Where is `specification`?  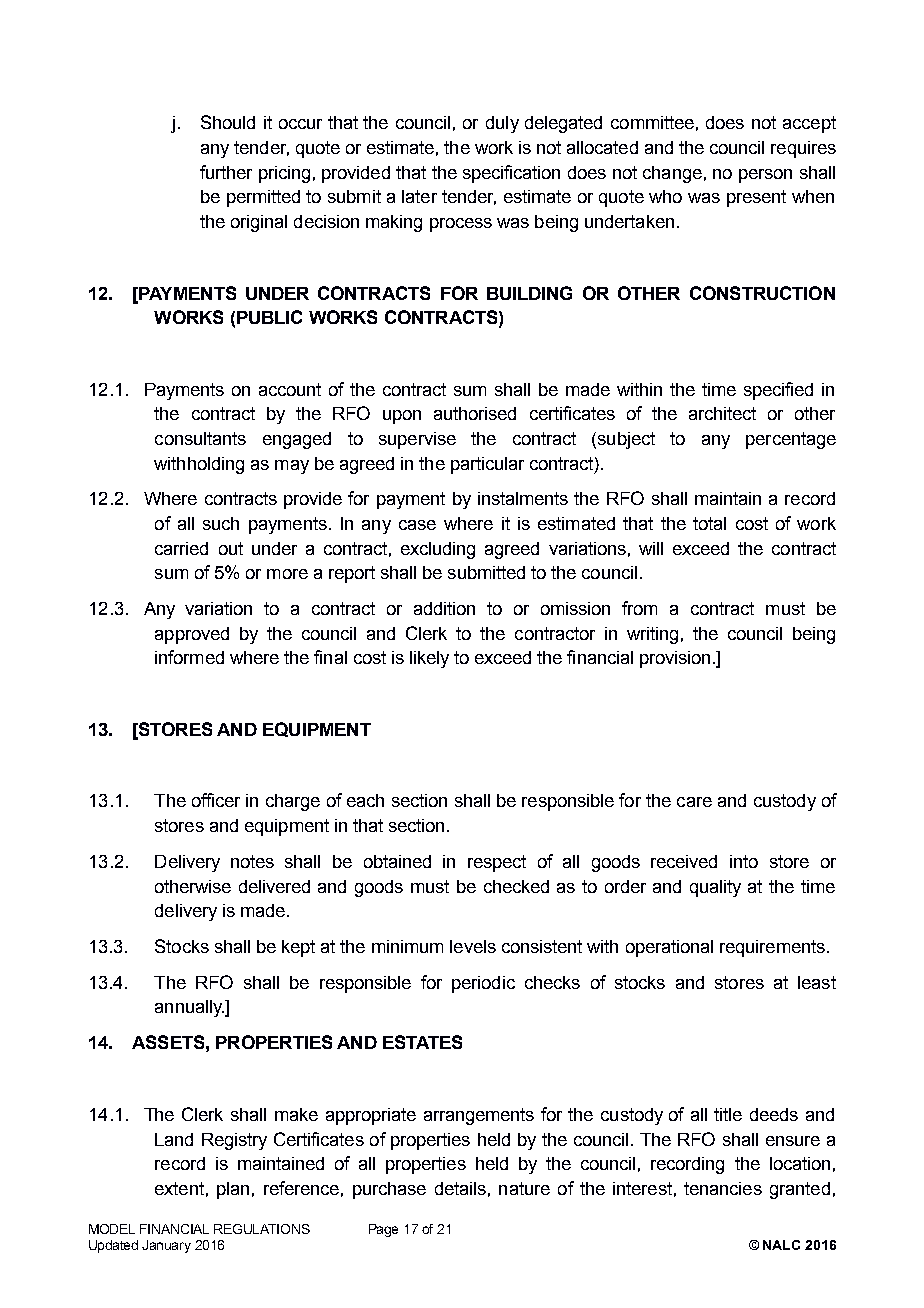 specification is located at coordinates (511, 174).
